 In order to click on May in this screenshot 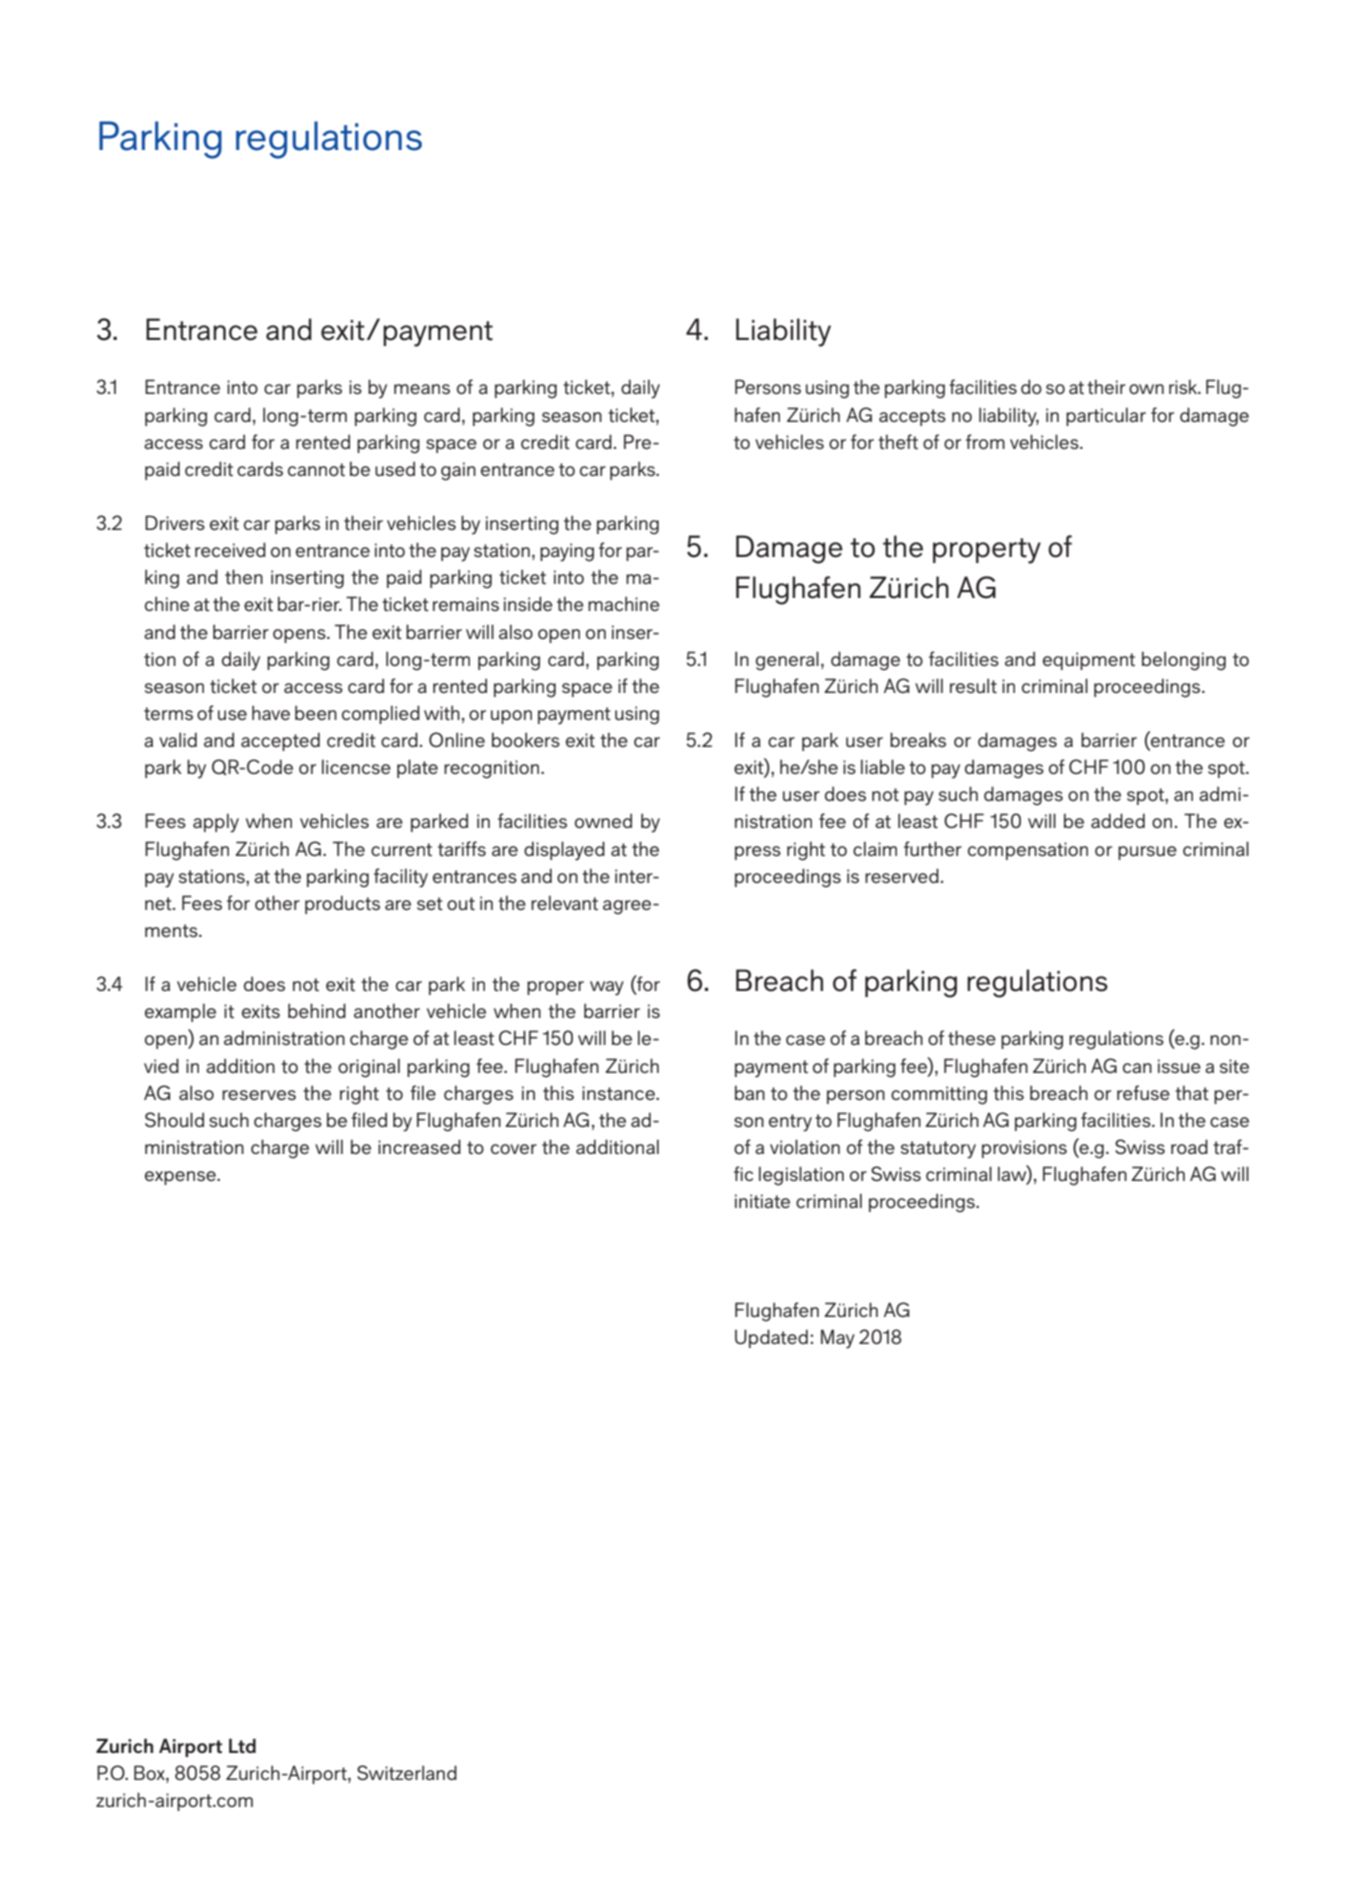, I will do `click(838, 1339)`.
